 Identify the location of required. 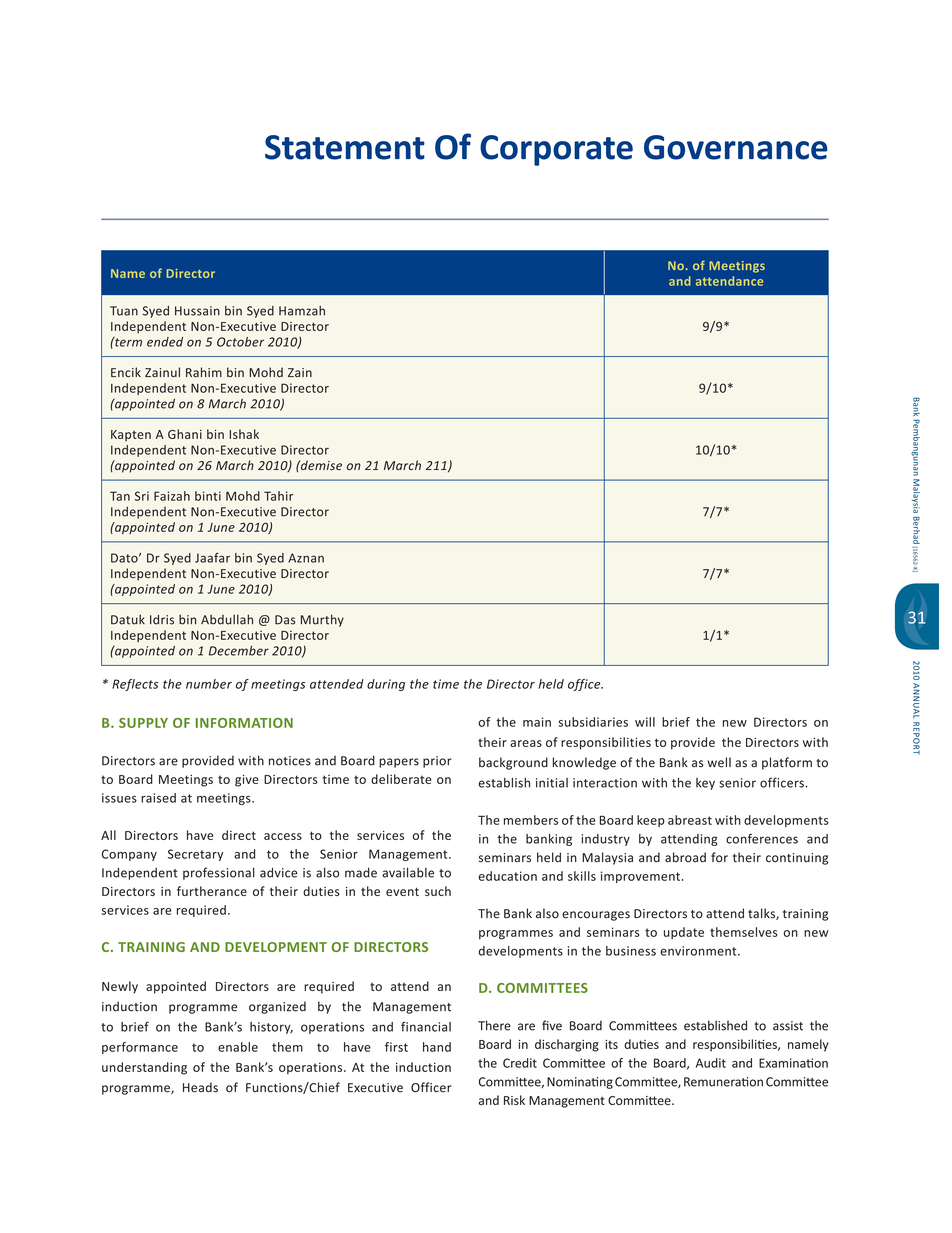
(329, 987).
